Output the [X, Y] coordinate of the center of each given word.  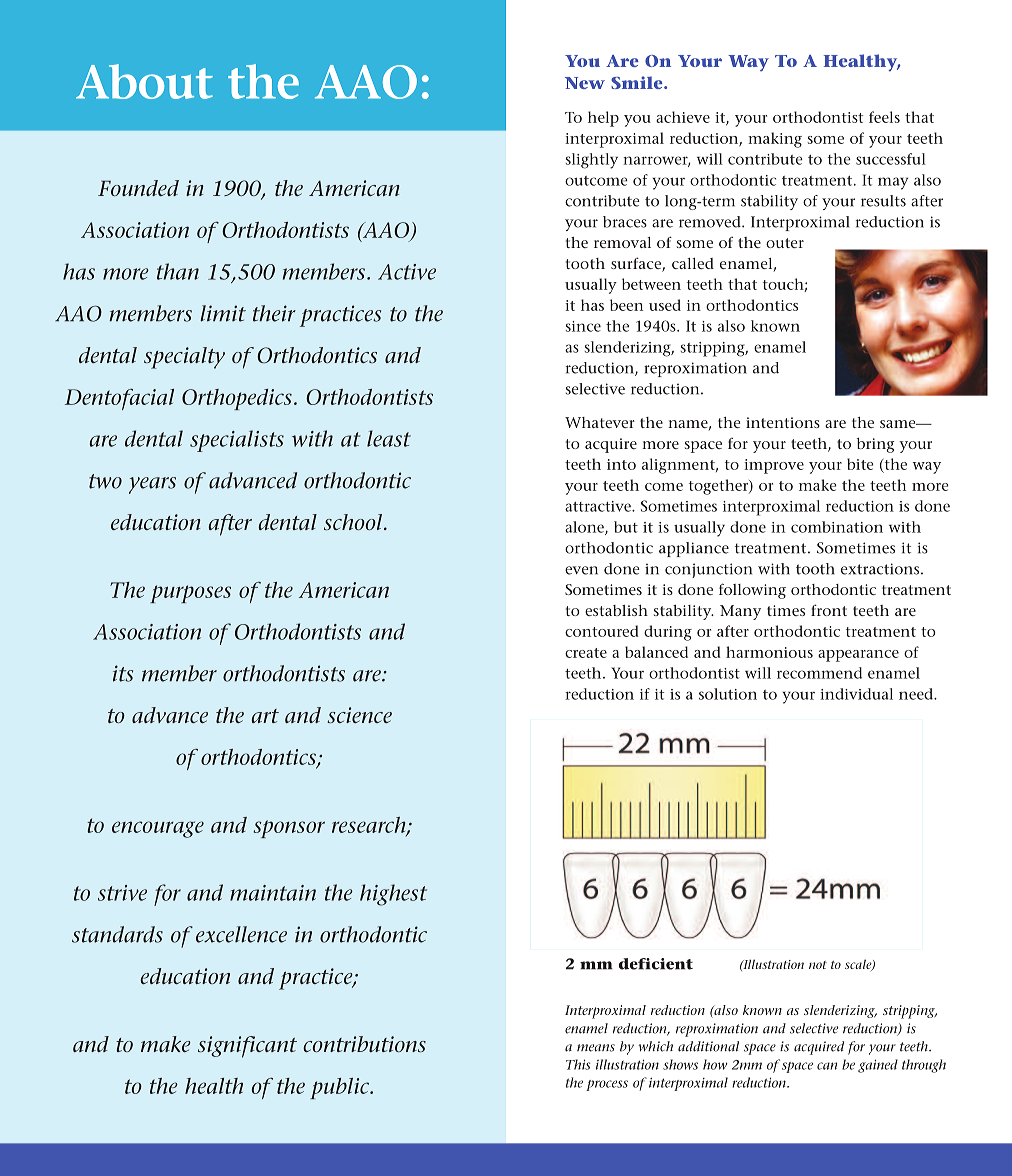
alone [585, 528]
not [818, 965]
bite [860, 464]
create [586, 653]
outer [785, 243]
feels [884, 117]
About [144, 81]
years [152, 485]
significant [247, 1047]
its [123, 673]
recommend [819, 673]
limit [223, 313]
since [583, 326]
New [585, 83]
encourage [158, 829]
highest [393, 895]
